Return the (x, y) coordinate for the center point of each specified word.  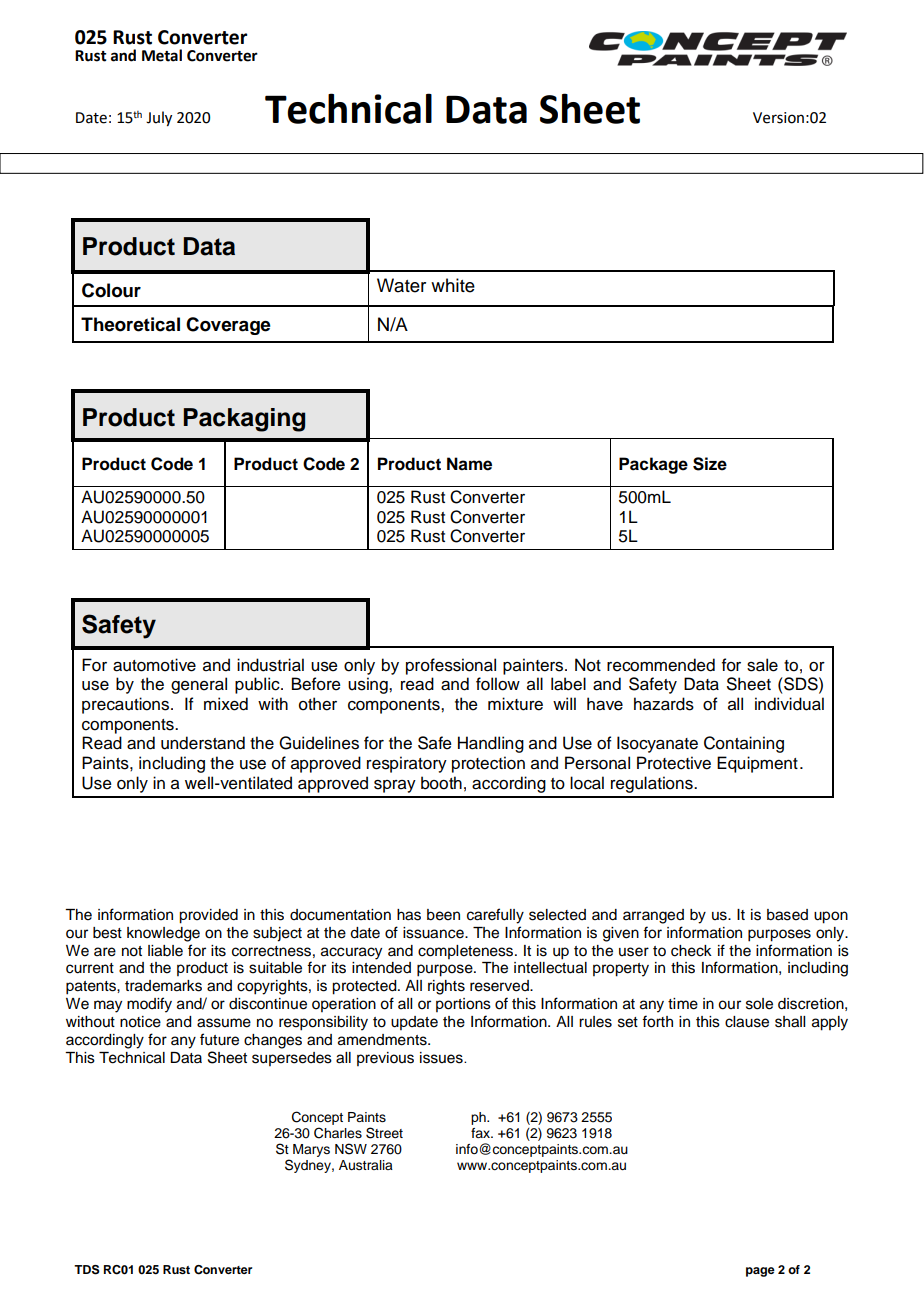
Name (469, 464)
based (787, 915)
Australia (366, 1165)
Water (401, 285)
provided (208, 916)
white (453, 285)
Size (710, 464)
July (159, 118)
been (443, 915)
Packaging (244, 420)
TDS (87, 1270)
